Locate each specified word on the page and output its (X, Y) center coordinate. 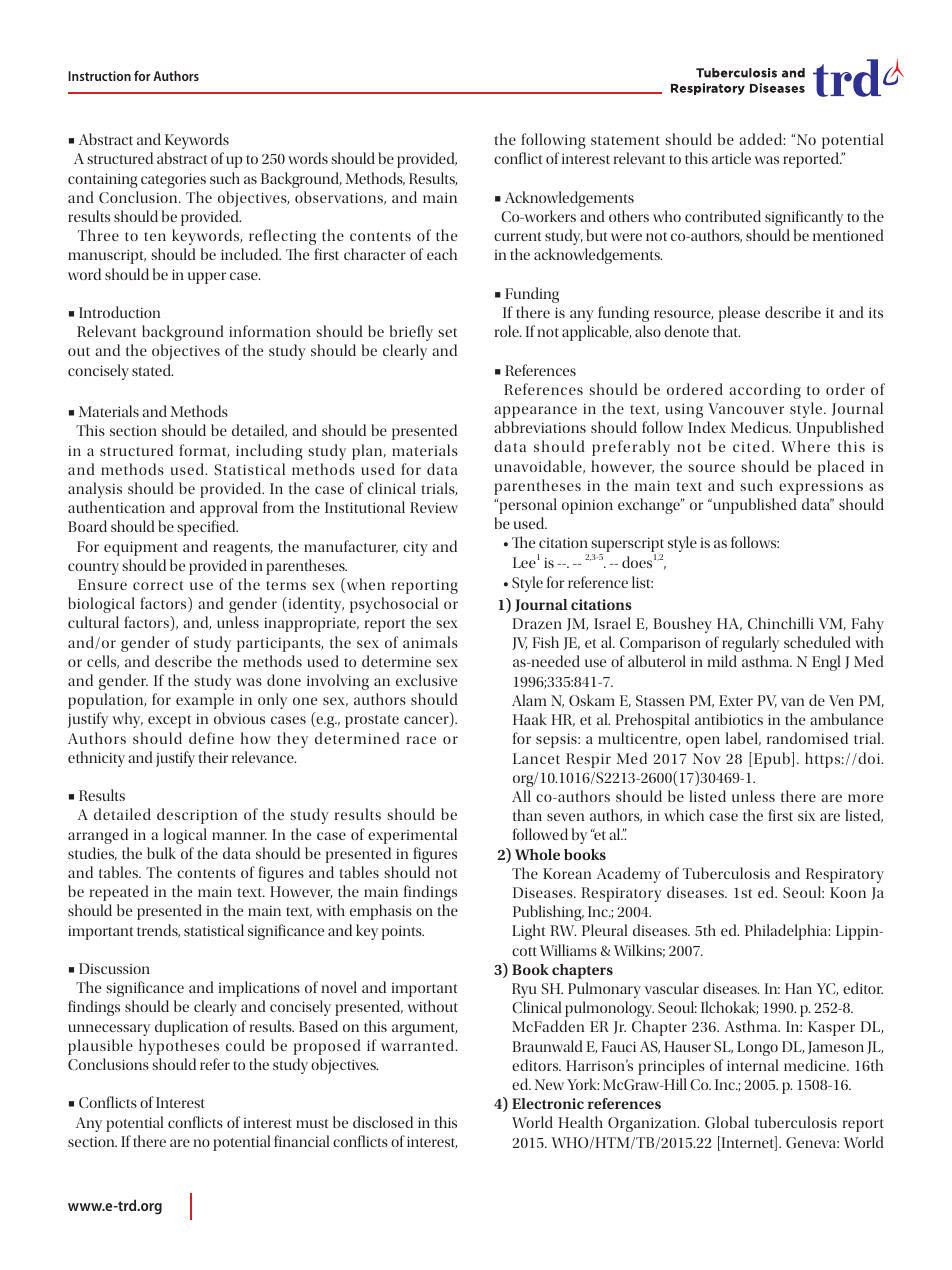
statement (625, 140)
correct (158, 585)
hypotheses (179, 1047)
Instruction (99, 76)
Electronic (548, 1103)
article (731, 158)
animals (430, 642)
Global (727, 1122)
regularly (750, 644)
